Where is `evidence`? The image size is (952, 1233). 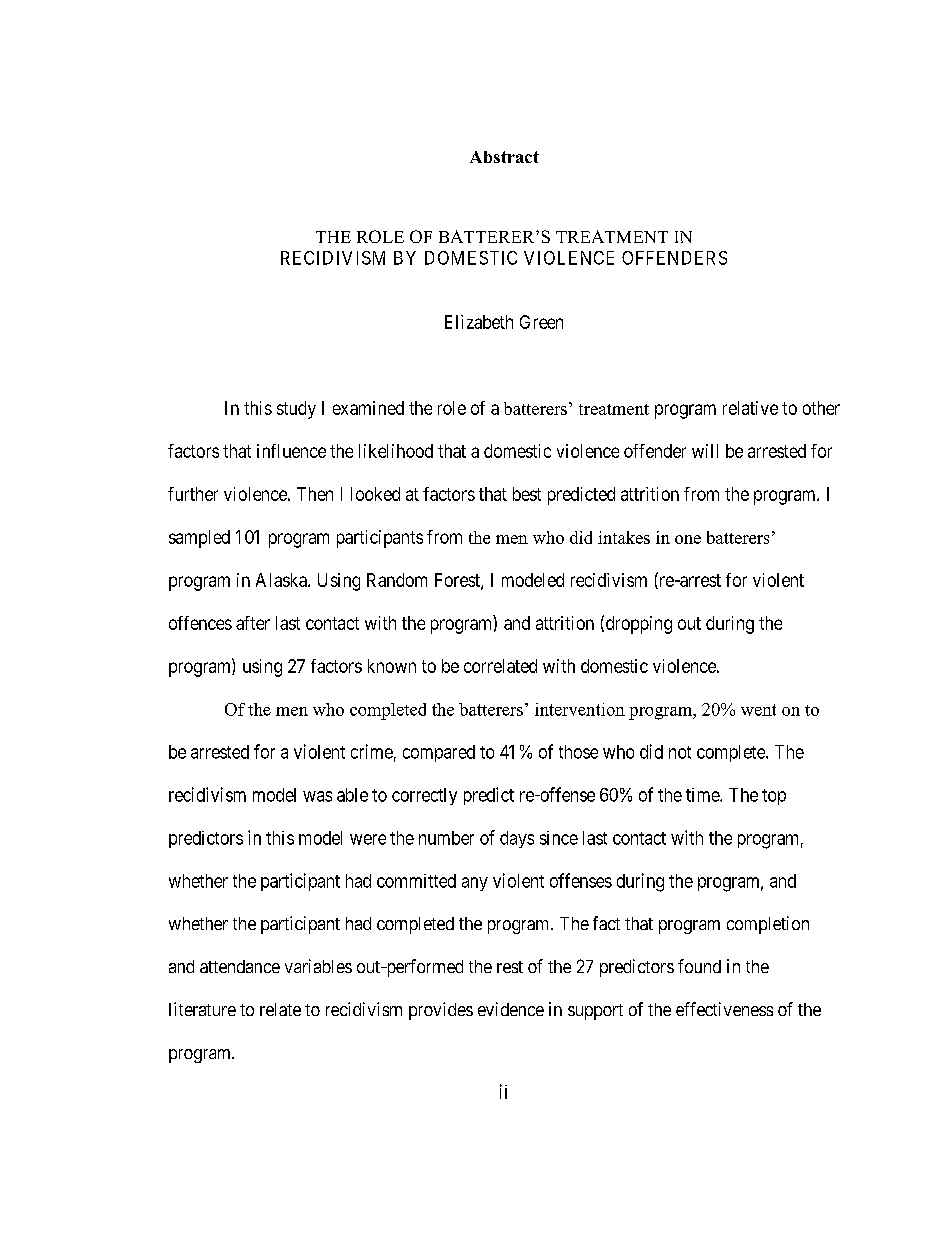
evidence is located at coordinates (511, 1009).
